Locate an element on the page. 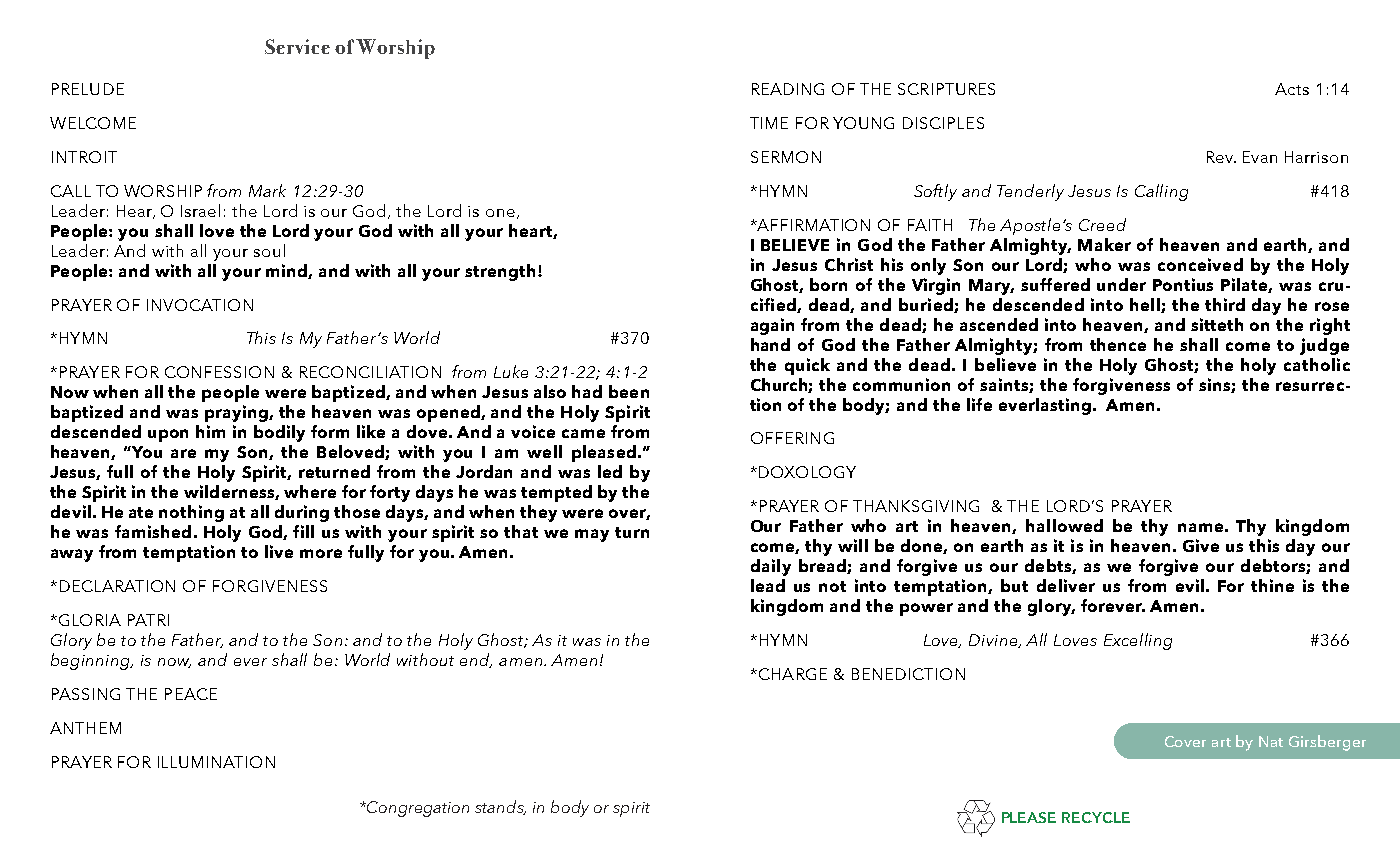 Image resolution: width=1400 pixels, height=850 pixels. Service is located at coordinates (297, 46).
